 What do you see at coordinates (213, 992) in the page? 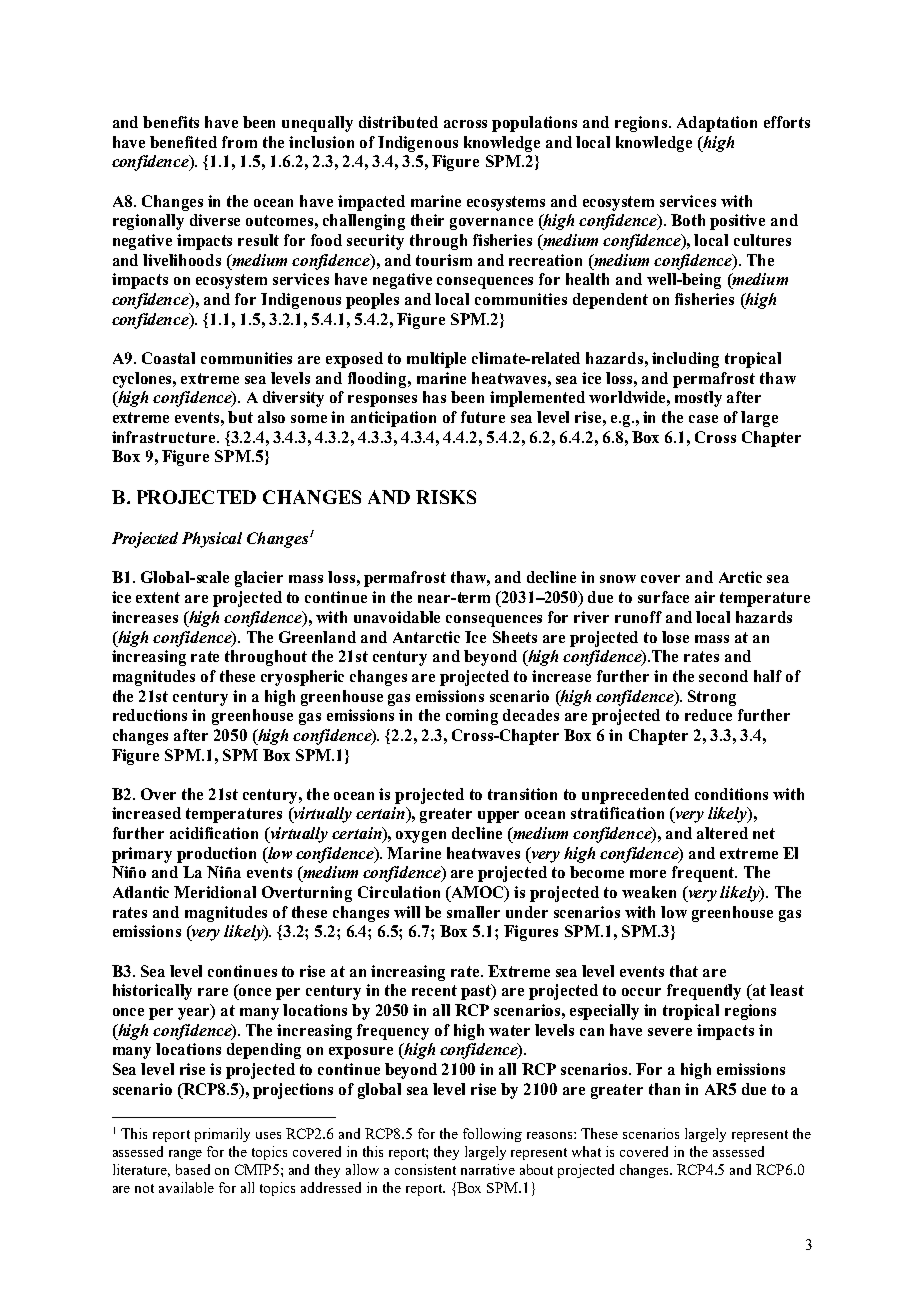
I see `rare` at bounding box center [213, 992].
